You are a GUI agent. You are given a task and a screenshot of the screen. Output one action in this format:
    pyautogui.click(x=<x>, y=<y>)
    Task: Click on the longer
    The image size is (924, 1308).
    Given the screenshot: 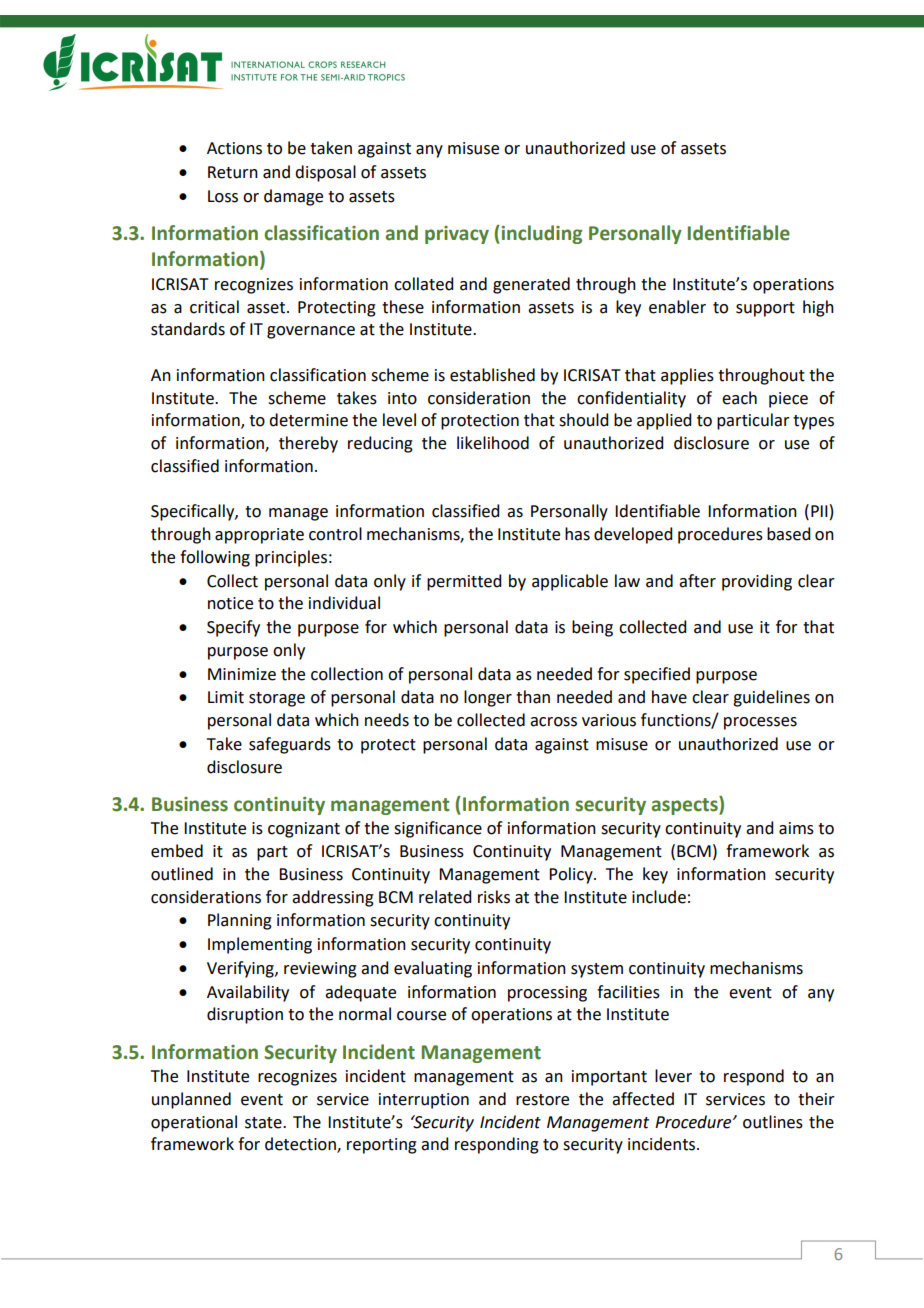 What is the action you would take?
    pyautogui.click(x=488, y=698)
